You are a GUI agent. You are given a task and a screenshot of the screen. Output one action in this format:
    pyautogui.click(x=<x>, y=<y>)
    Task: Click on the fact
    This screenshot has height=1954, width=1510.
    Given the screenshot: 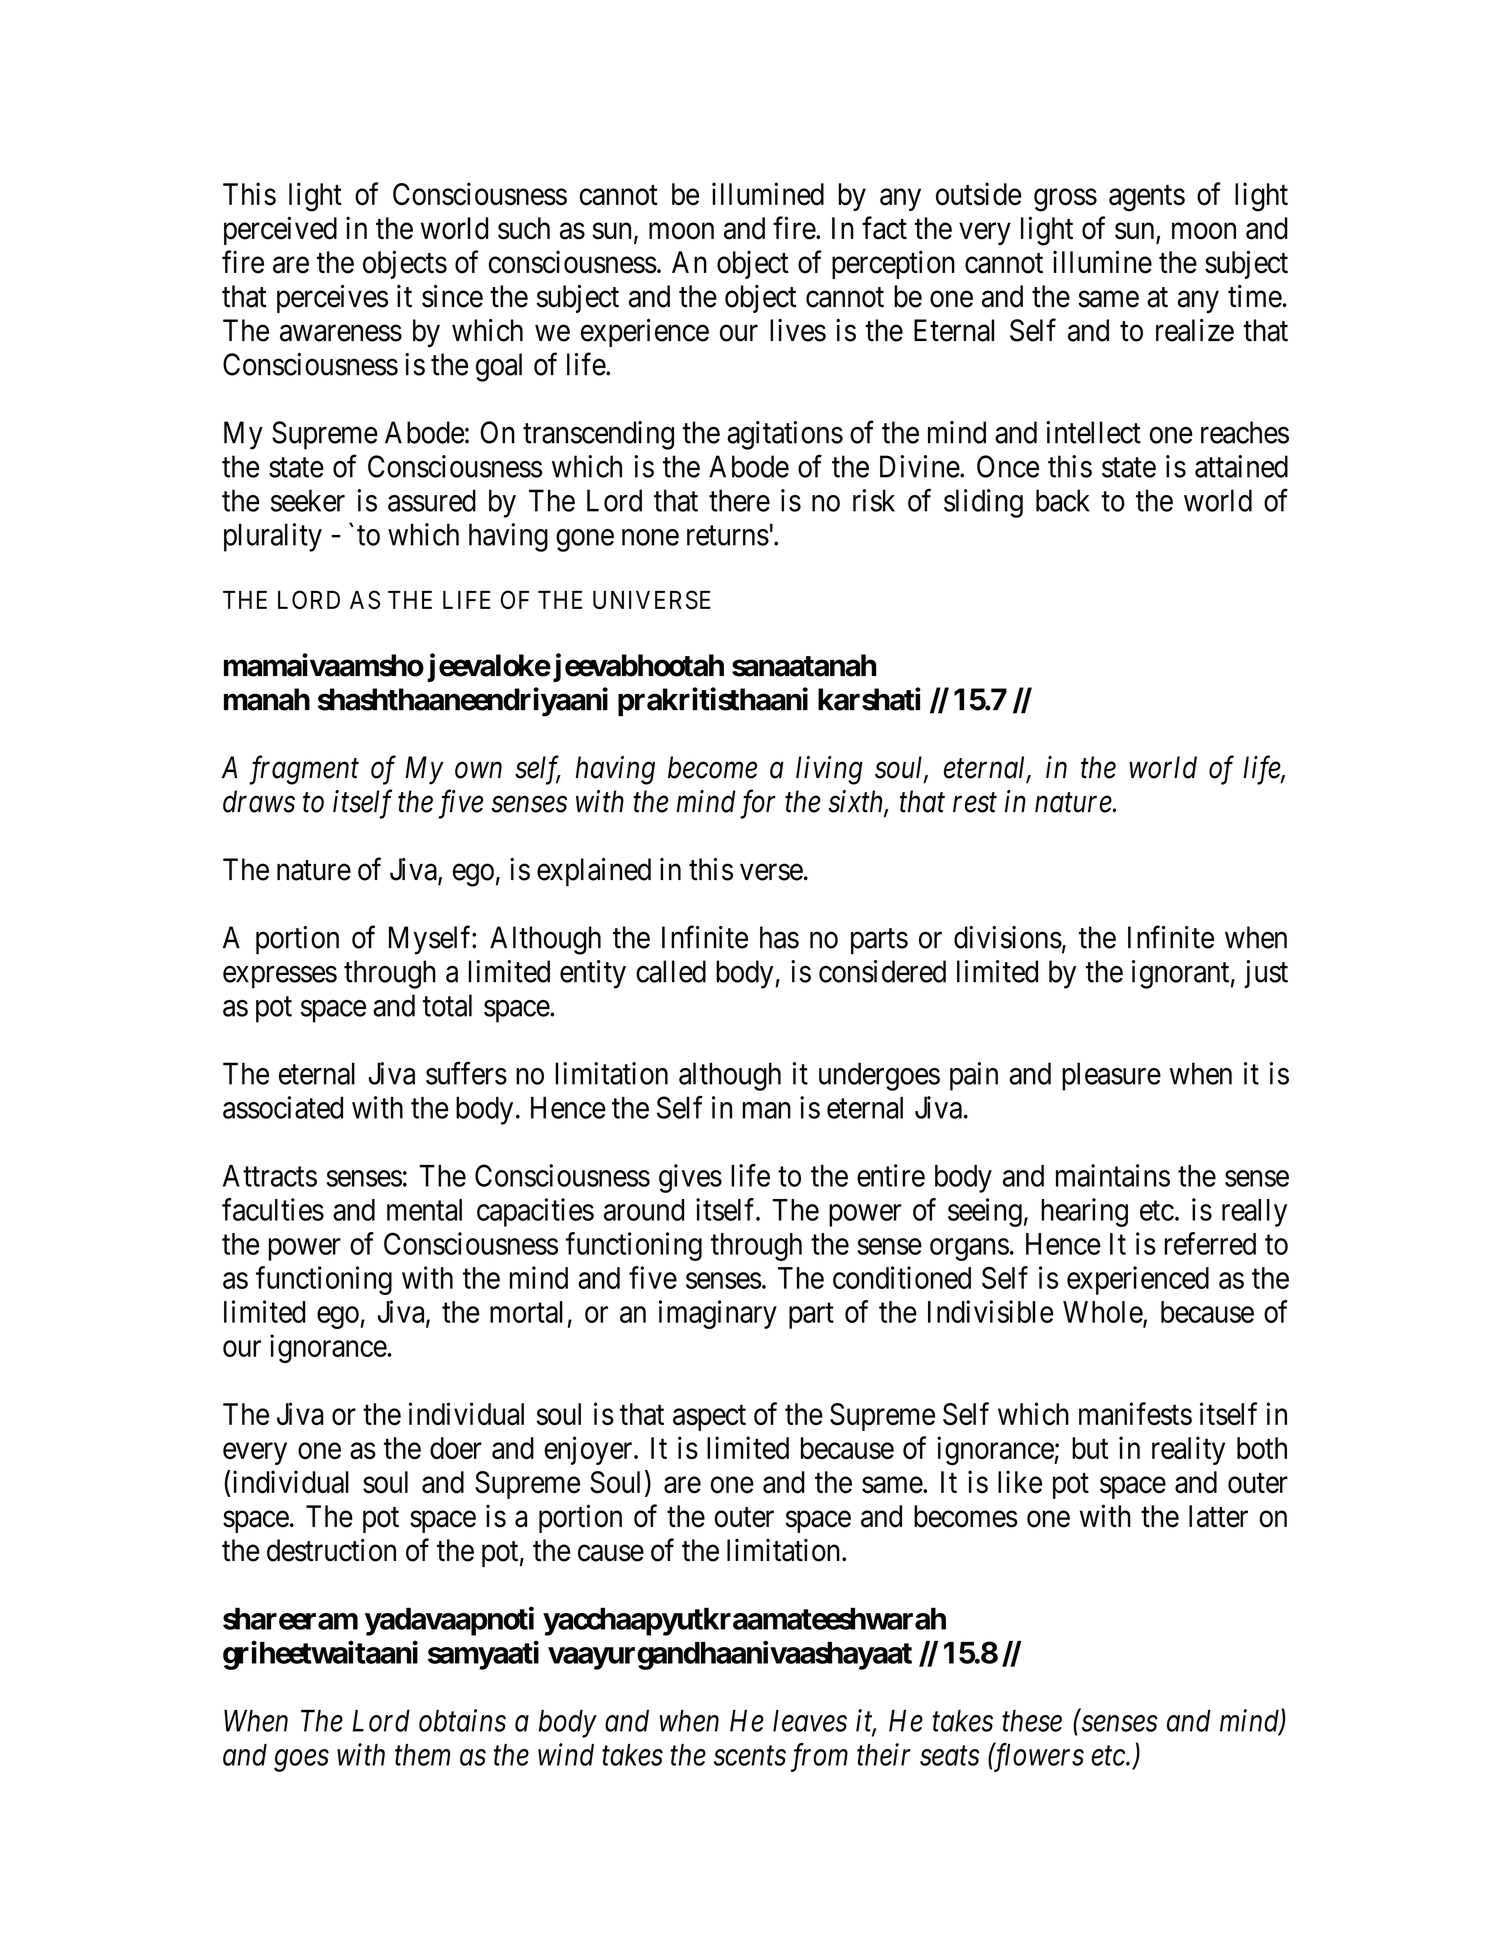 What is the action you would take?
    pyautogui.click(x=884, y=228)
